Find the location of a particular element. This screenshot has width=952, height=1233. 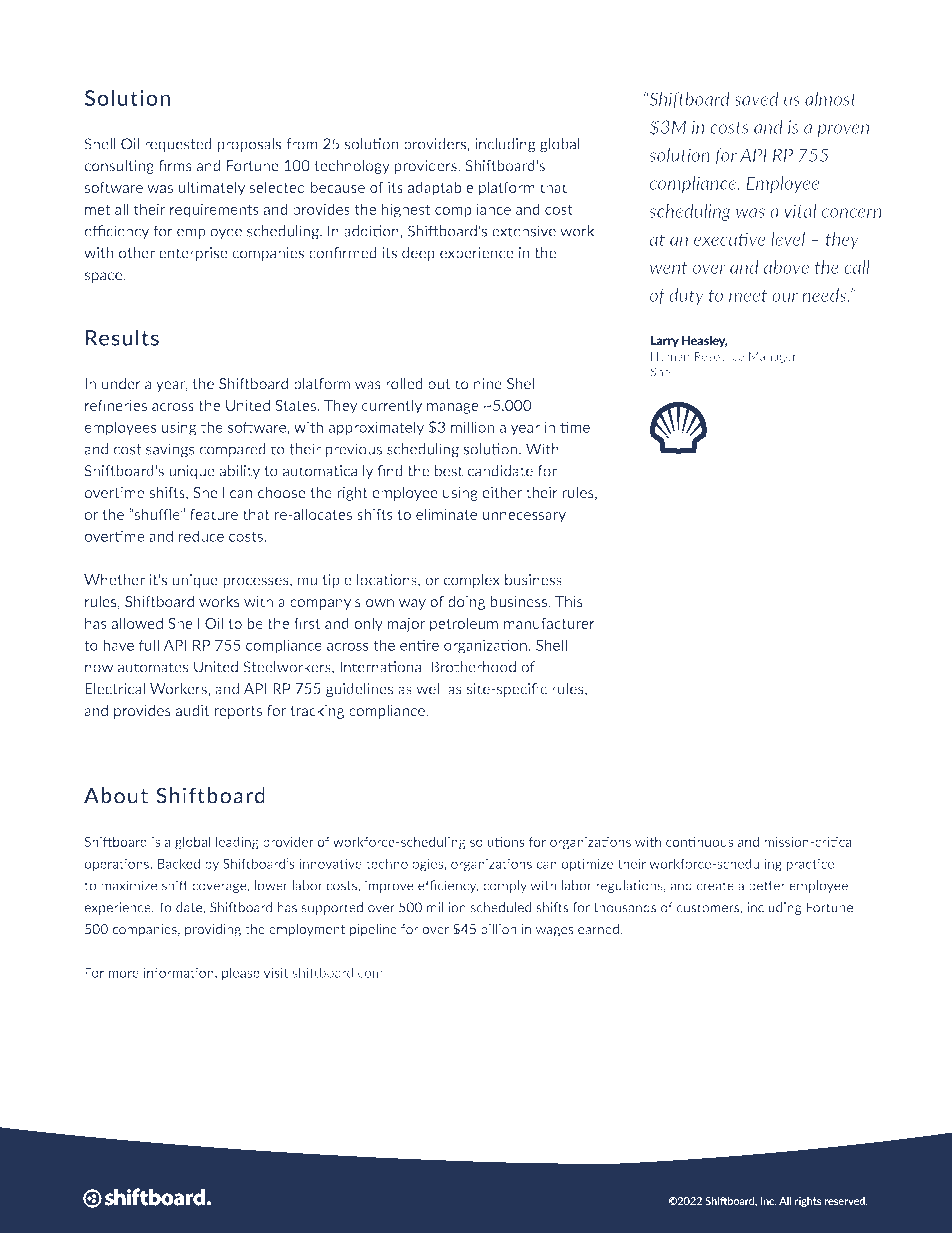

petroleum is located at coordinates (464, 624).
